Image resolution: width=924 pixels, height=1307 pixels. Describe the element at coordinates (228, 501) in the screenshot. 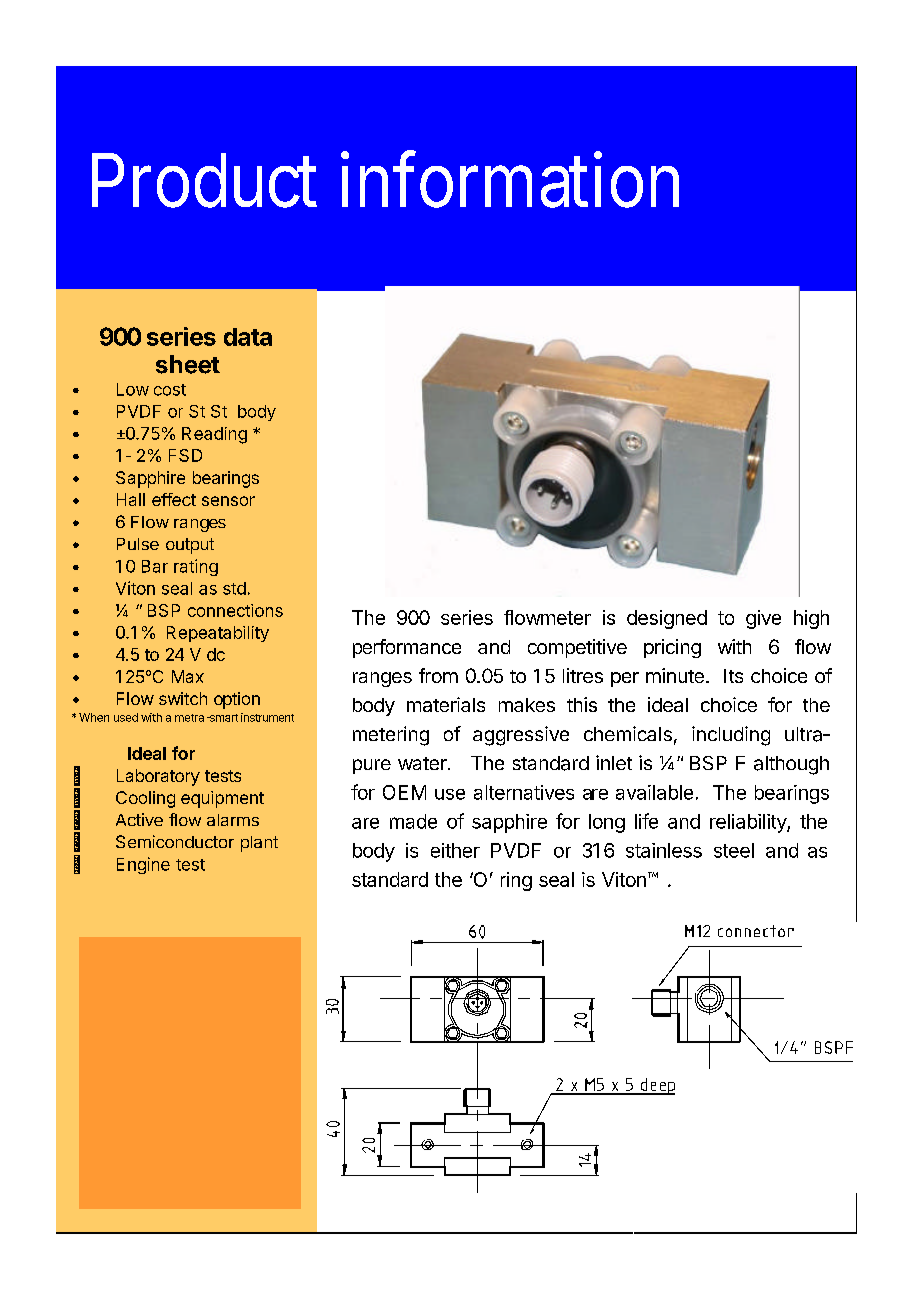

I see `sensor` at that location.
